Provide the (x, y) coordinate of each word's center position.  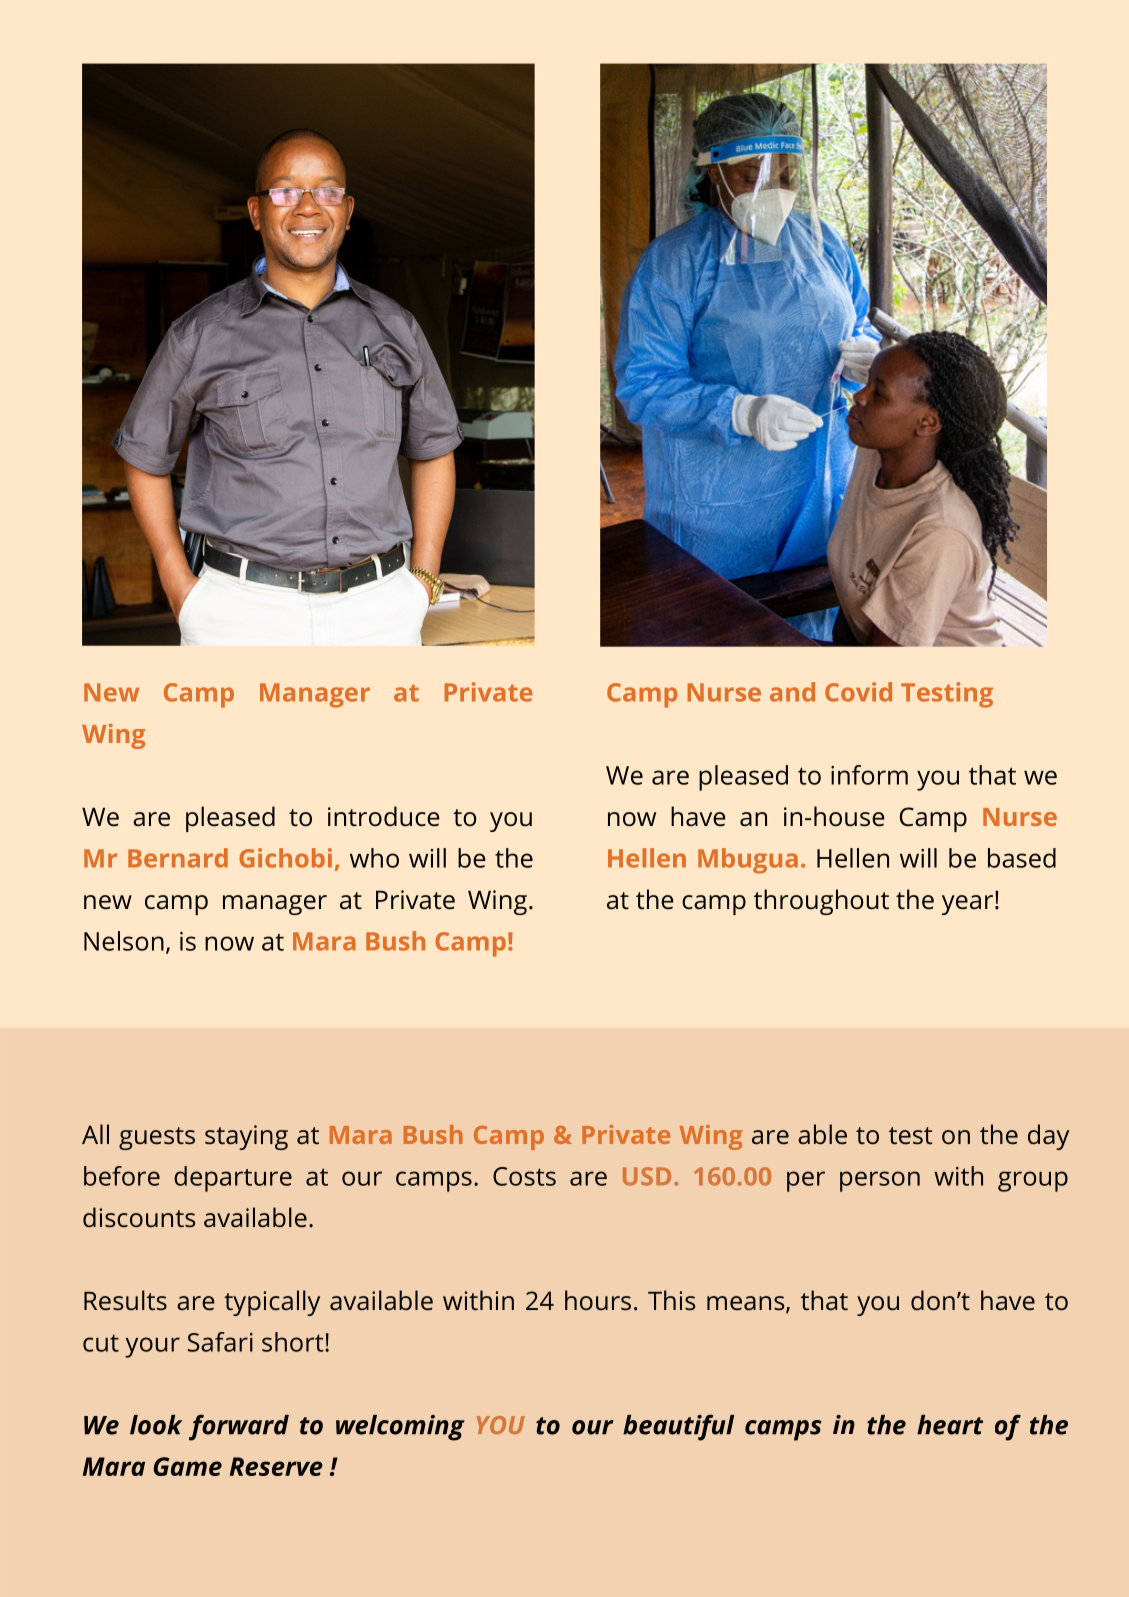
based (1022, 858)
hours (598, 1300)
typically (272, 1303)
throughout (821, 902)
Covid (858, 692)
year (967, 905)
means (747, 1304)
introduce (384, 816)
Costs (524, 1176)
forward (239, 1428)
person (880, 1181)
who (374, 858)
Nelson (124, 941)
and (792, 692)
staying (246, 1137)
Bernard (178, 858)
